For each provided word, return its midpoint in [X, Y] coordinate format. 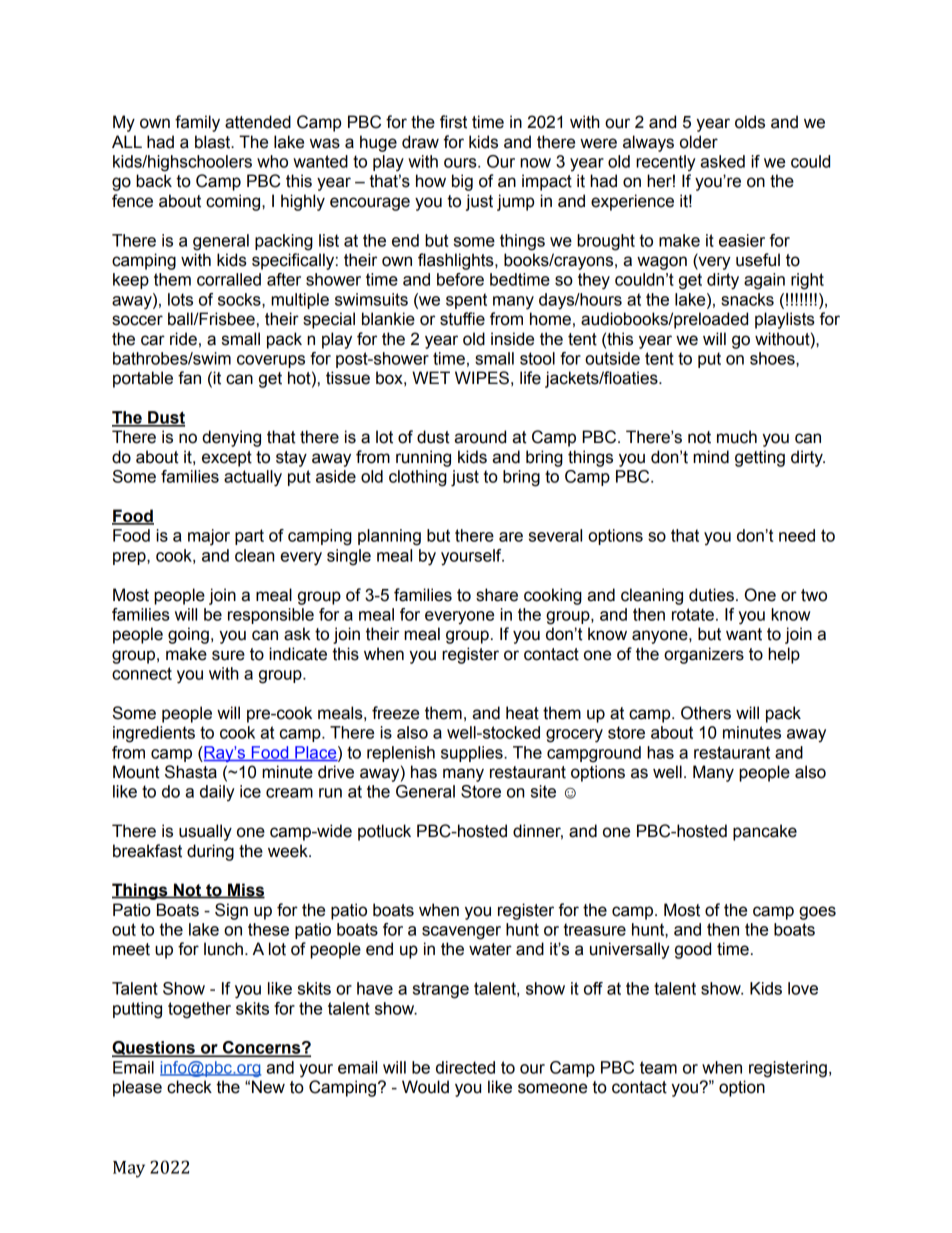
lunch [223, 949]
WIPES [482, 378]
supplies [473, 754]
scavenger [461, 933]
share [497, 595]
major [209, 537]
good [693, 950]
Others [706, 713]
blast [214, 142]
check [189, 1087]
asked [722, 161]
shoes [773, 358]
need [797, 535]
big [462, 182]
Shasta [191, 772]
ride [183, 339]
